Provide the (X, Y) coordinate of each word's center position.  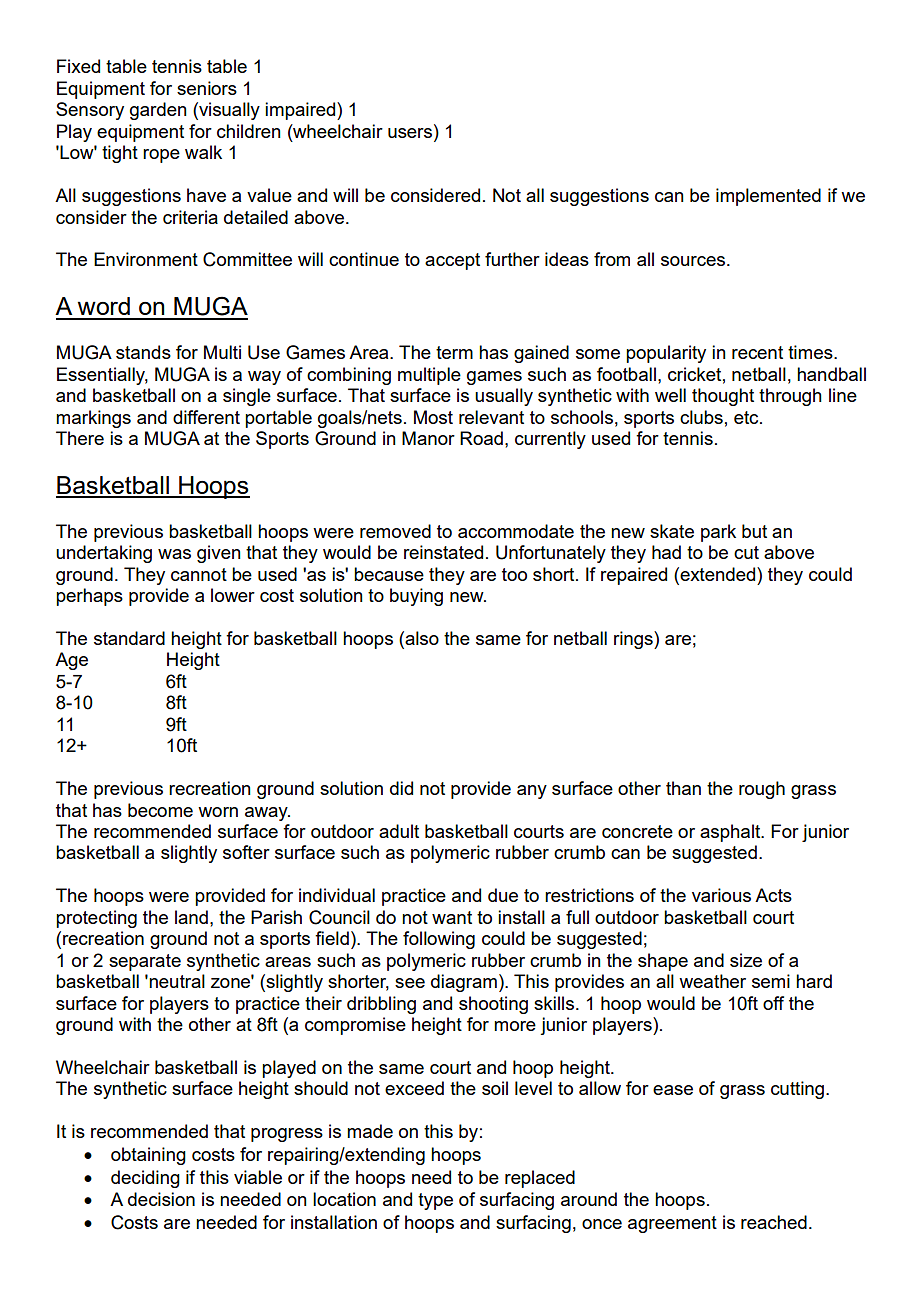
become (160, 810)
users (411, 131)
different (206, 417)
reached (774, 1222)
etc (747, 417)
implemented (768, 197)
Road (481, 438)
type (435, 1201)
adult (399, 831)
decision (161, 1199)
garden (158, 111)
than (683, 788)
